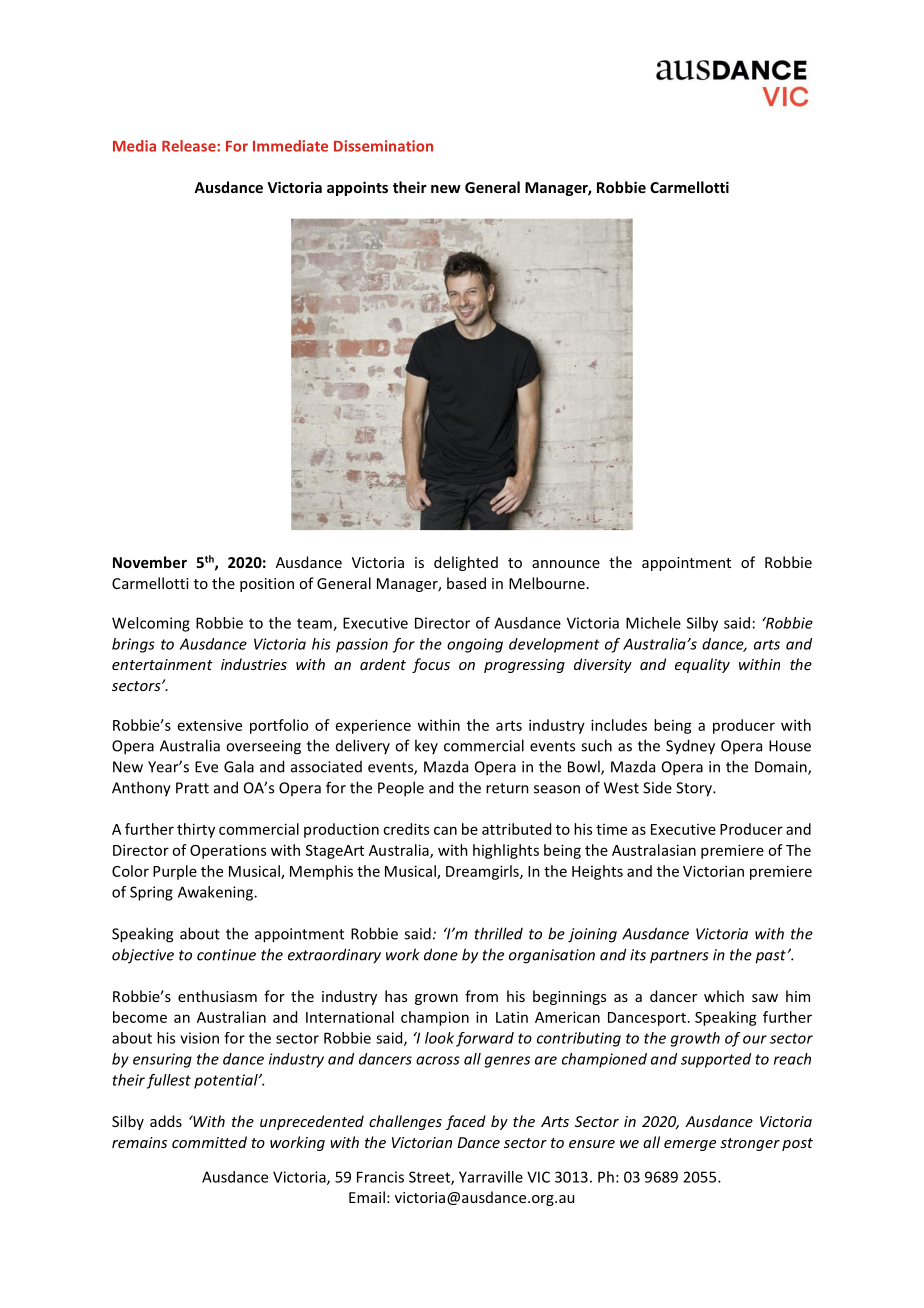 This screenshot has height=1308, width=924. I want to click on committed, so click(209, 1142).
